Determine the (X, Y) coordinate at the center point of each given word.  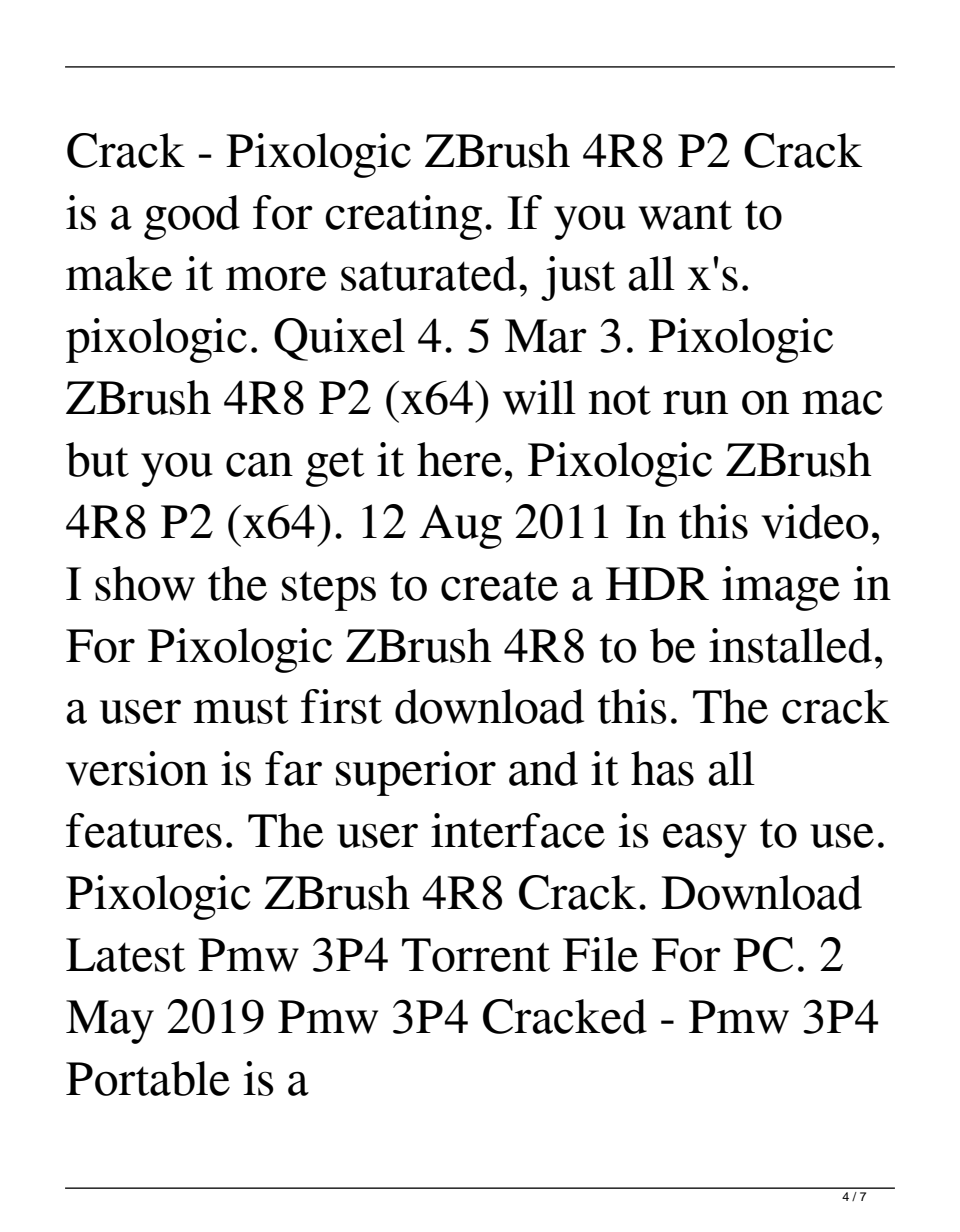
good (192, 217)
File (600, 954)
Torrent (476, 955)
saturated (429, 273)
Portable (148, 1078)
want (685, 215)
